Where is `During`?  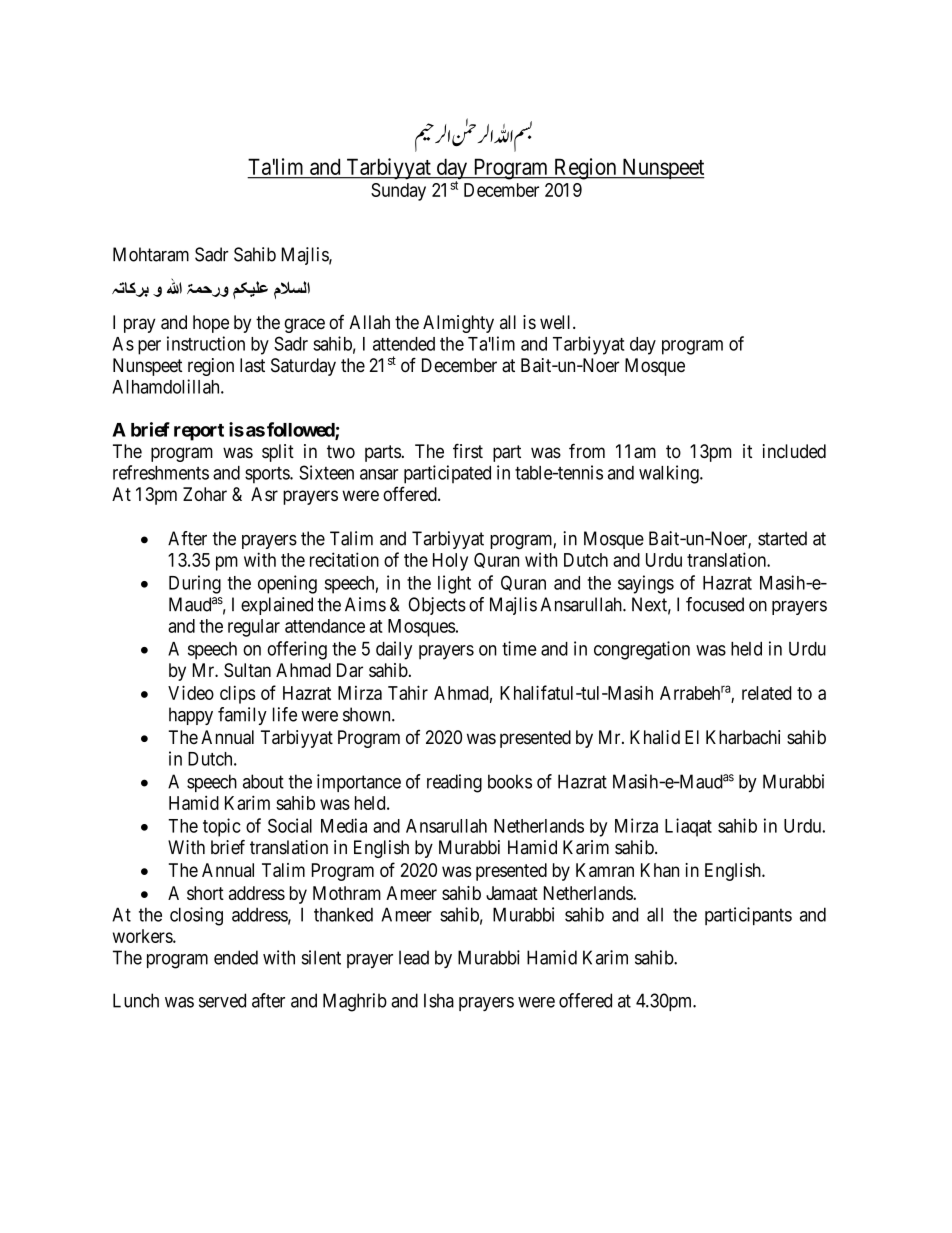
During is located at coordinates (195, 584).
